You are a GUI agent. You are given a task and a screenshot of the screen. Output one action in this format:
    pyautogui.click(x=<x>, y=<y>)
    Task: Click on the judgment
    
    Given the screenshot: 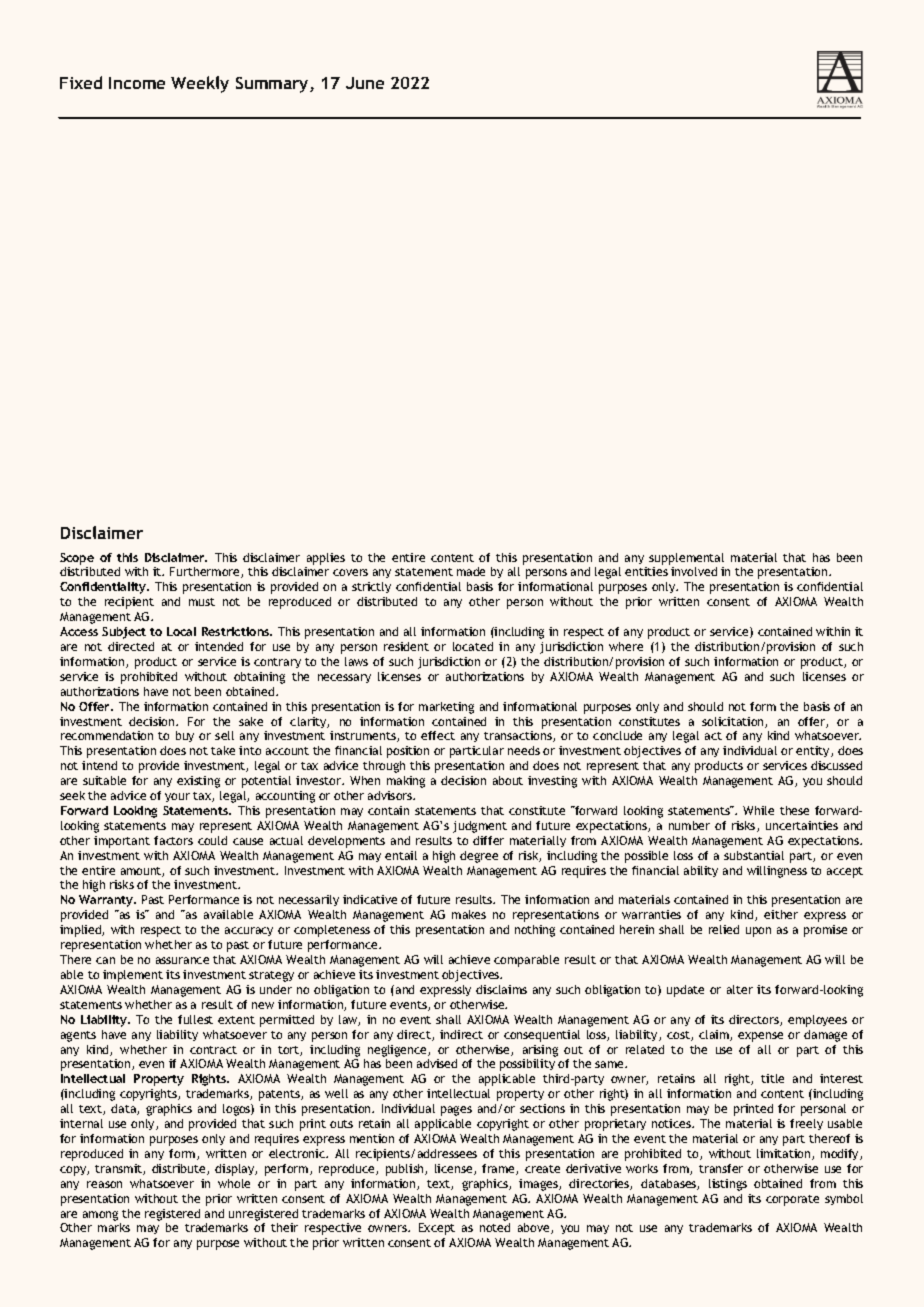 What is the action you would take?
    pyautogui.click(x=480, y=827)
